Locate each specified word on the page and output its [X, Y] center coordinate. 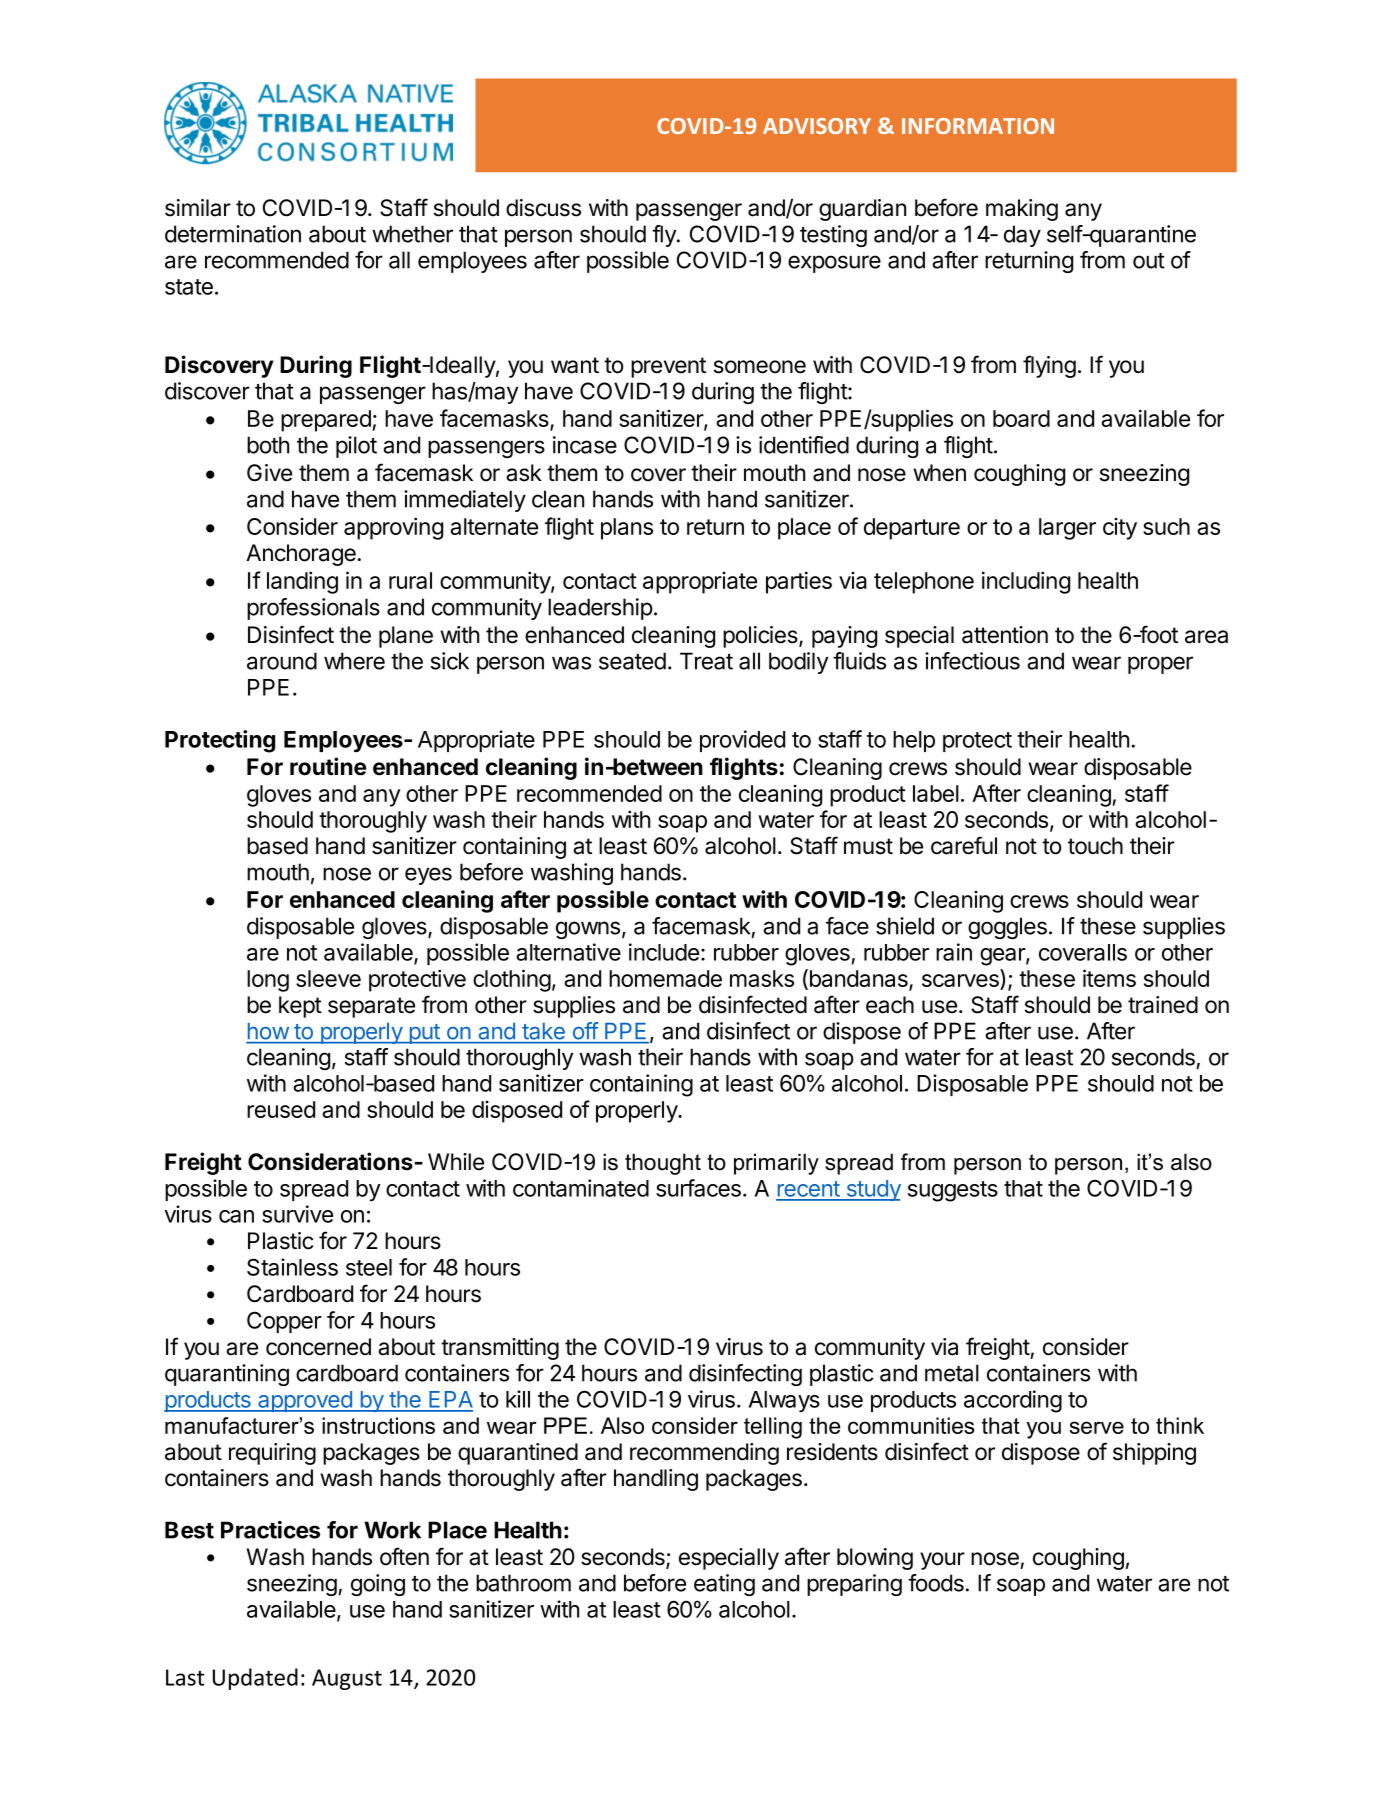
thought [663, 1164]
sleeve [328, 978]
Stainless [292, 1267]
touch [1095, 846]
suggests [953, 1191]
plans [627, 529]
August [347, 1679]
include [664, 952]
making [1022, 210]
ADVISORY [817, 126]
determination [233, 234]
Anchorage [301, 555]
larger [1067, 529]
